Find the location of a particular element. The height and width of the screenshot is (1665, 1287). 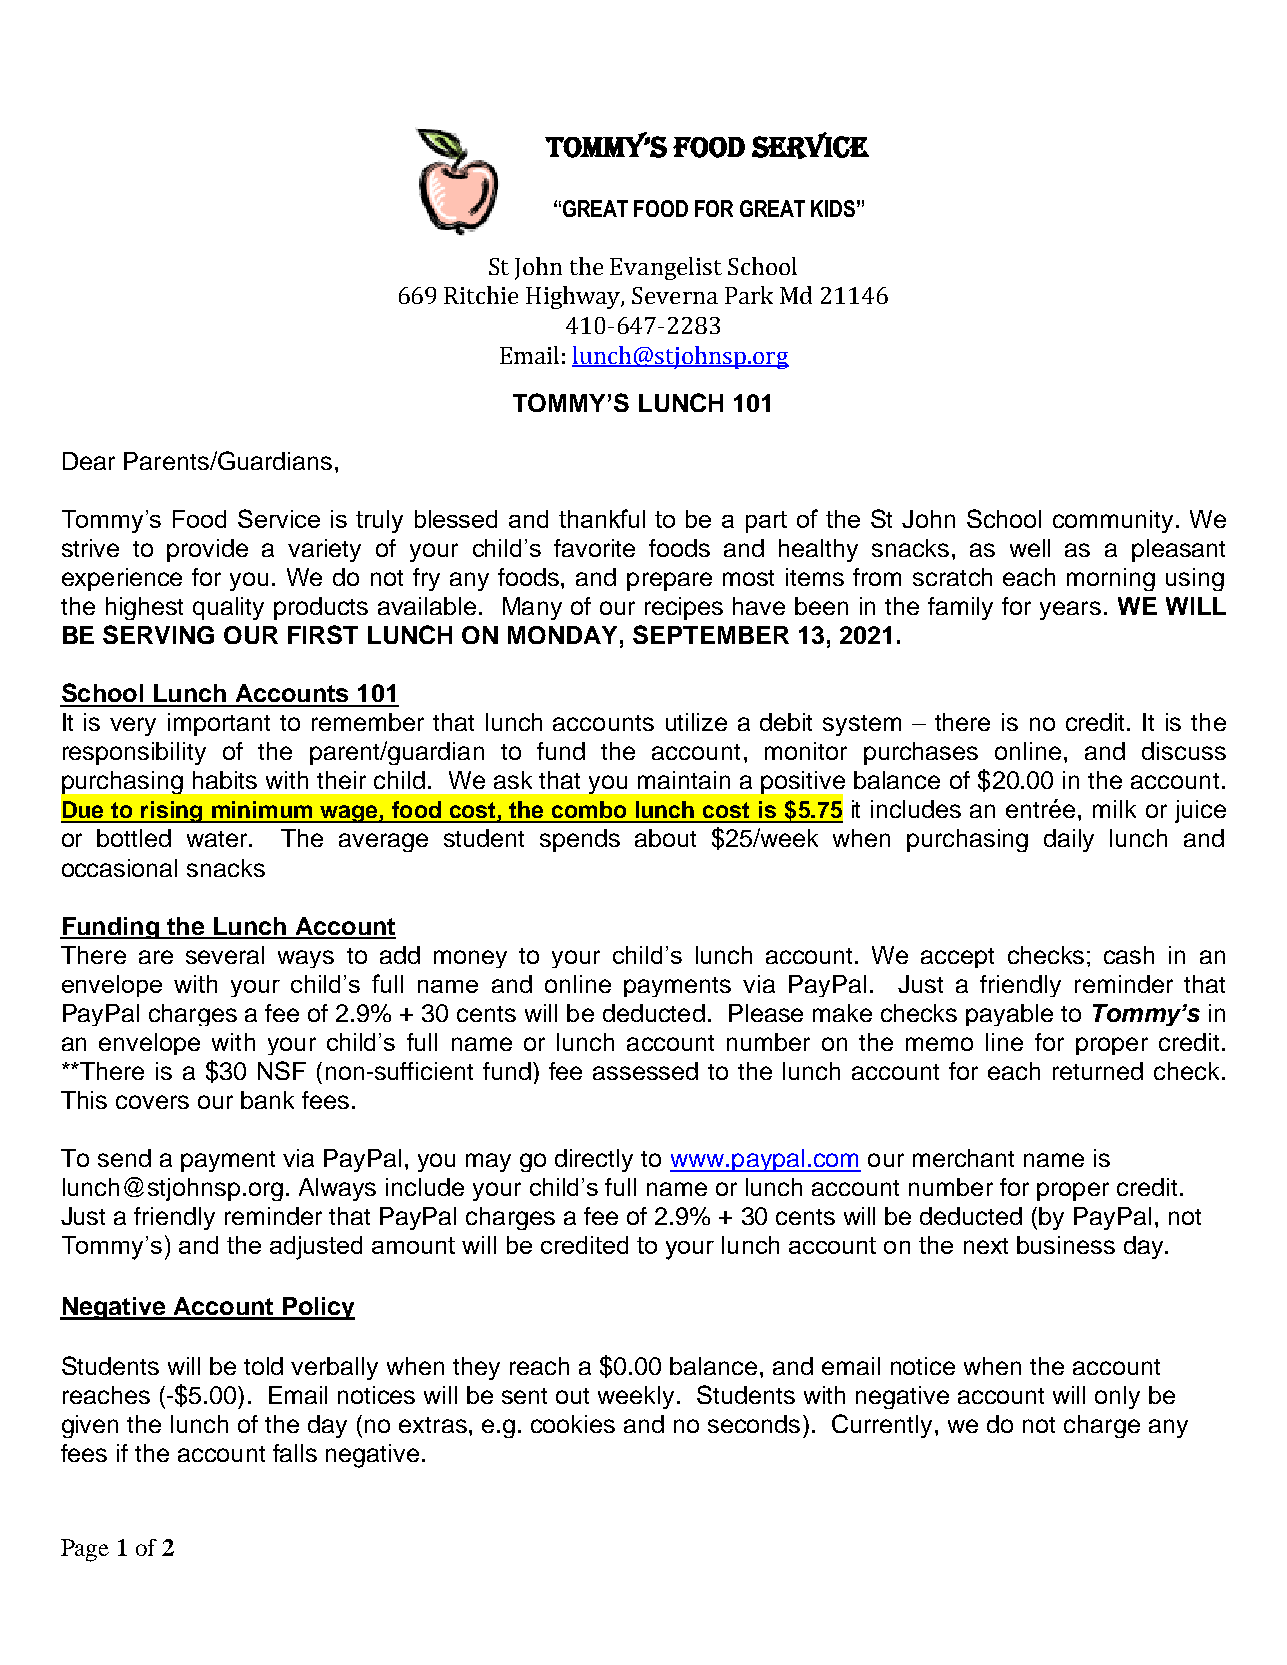

Ritchie is located at coordinates (481, 295).
